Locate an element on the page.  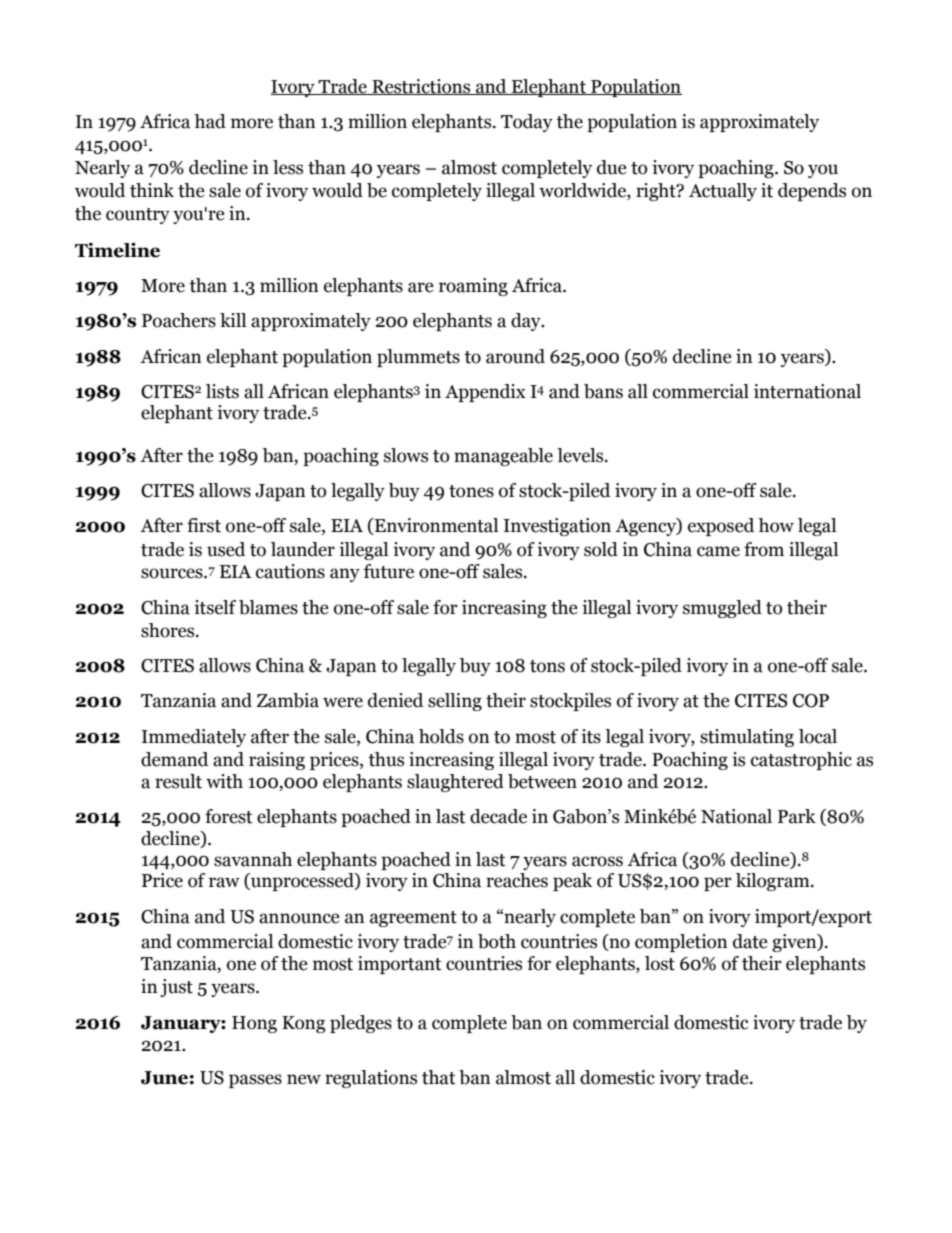
exposed is located at coordinates (721, 527).
